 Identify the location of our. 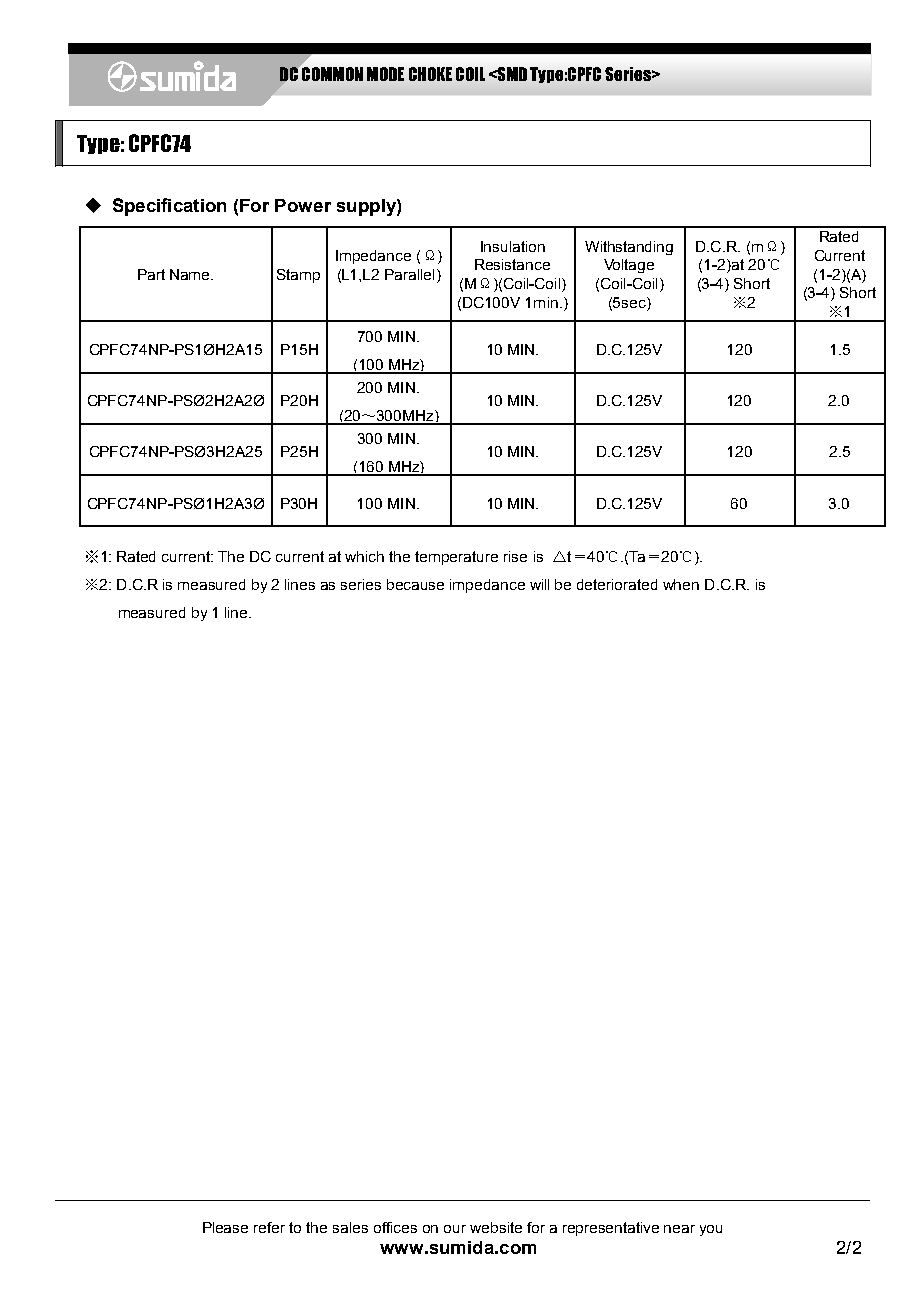
(455, 1229).
